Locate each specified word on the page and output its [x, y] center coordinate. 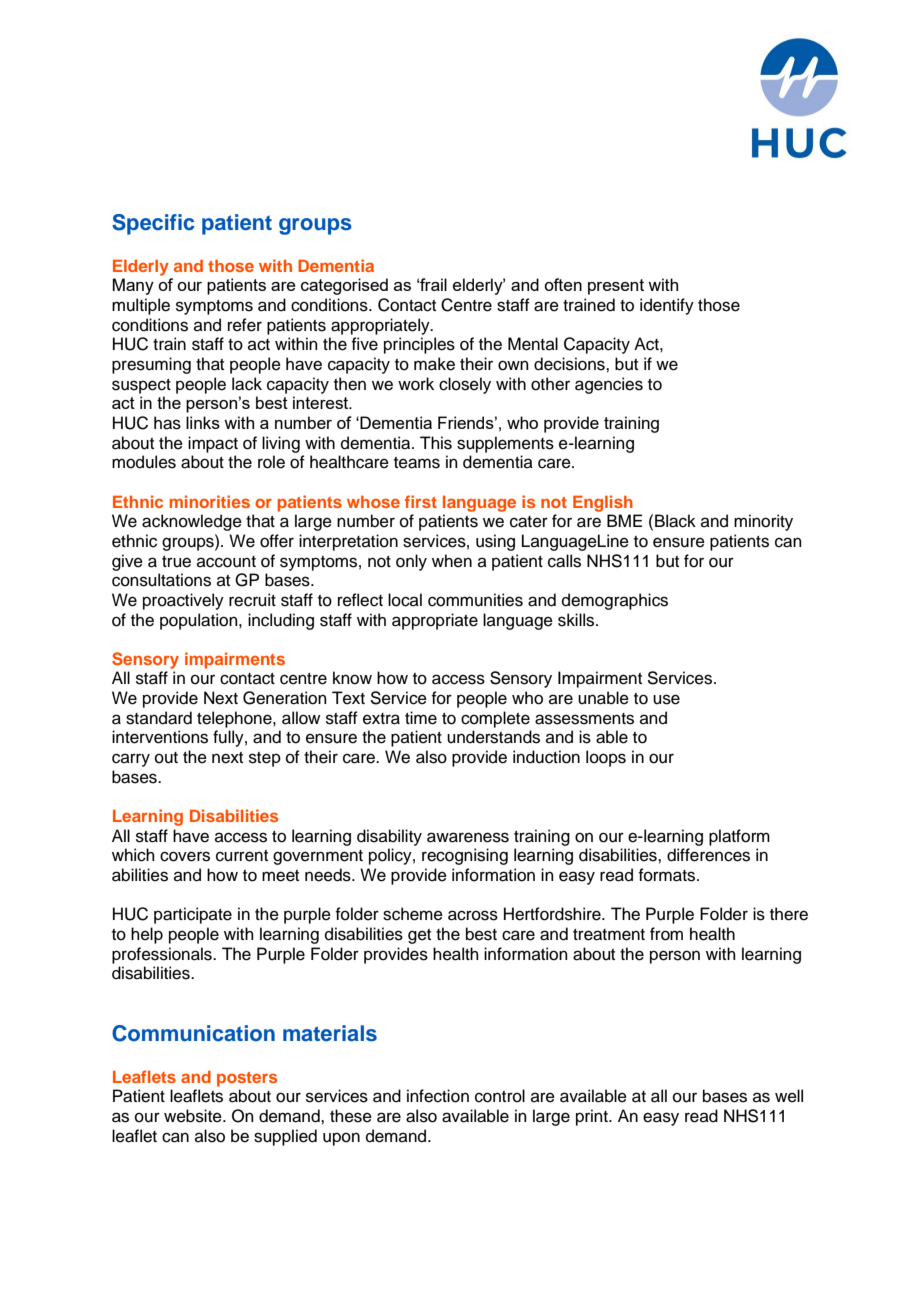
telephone [235, 719]
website [194, 1116]
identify [667, 306]
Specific [153, 224]
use [666, 699]
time [421, 718]
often [563, 284]
